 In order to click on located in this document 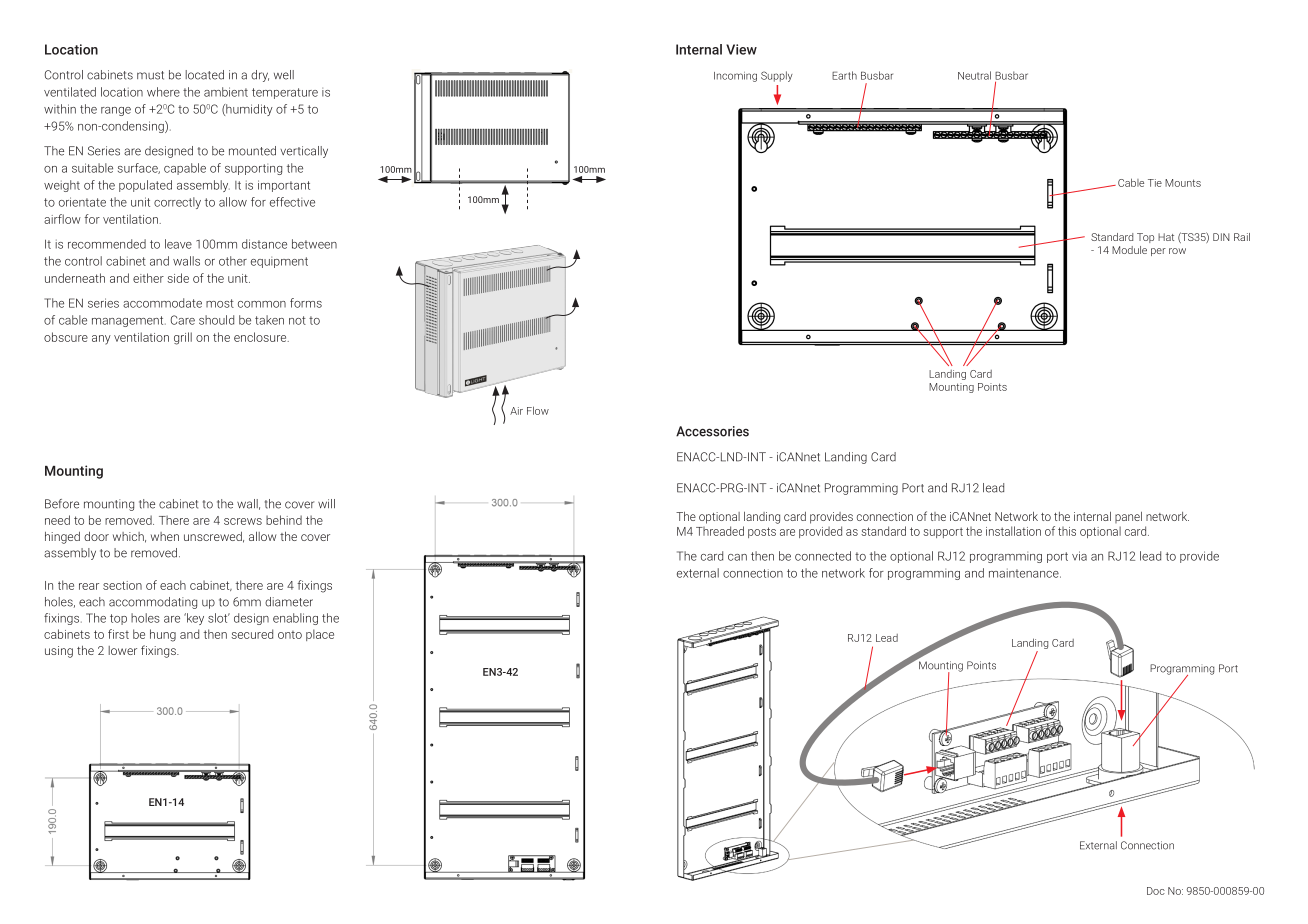, I will do `click(204, 75)`.
